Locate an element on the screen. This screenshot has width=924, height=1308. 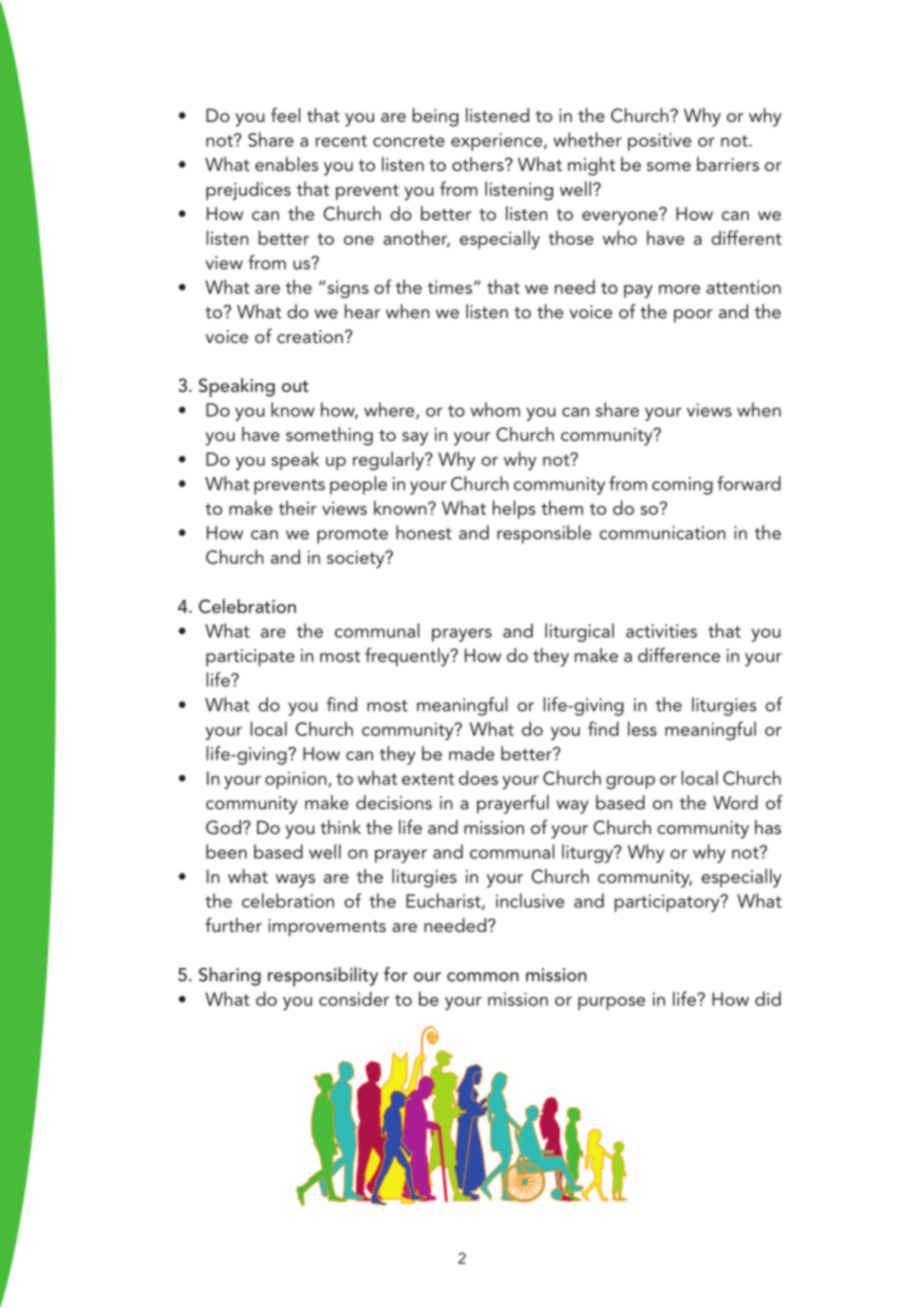
poor is located at coordinates (693, 316).
